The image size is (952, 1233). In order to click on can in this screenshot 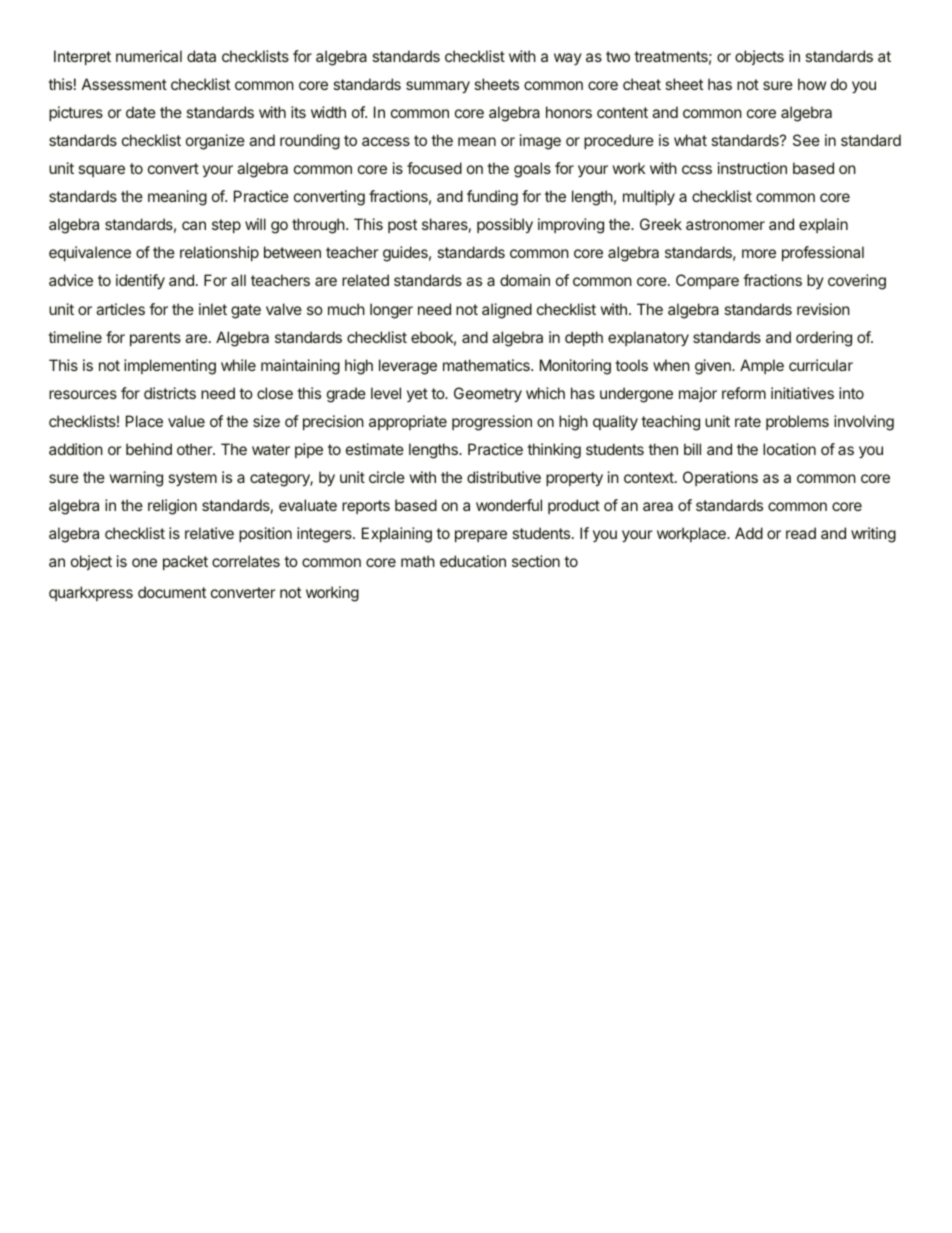, I will do `click(194, 225)`.
